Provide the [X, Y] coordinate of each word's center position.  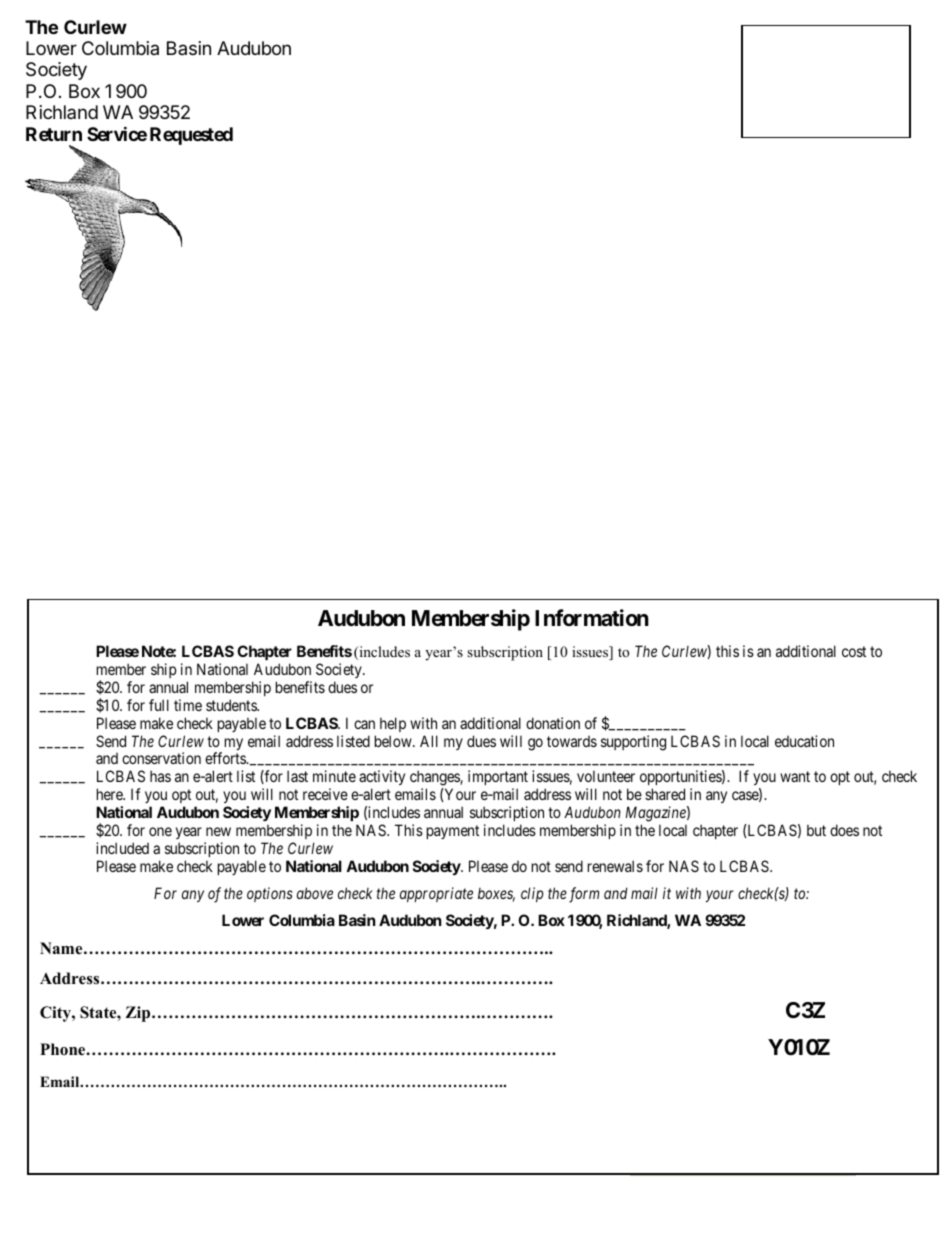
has [160, 776]
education [804, 741]
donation [553, 723]
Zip [139, 1014]
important [498, 779]
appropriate [436, 894]
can [364, 724]
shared [665, 794]
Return [54, 134]
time [188, 705]
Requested [191, 136]
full [159, 705]
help [393, 724]
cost [854, 651]
